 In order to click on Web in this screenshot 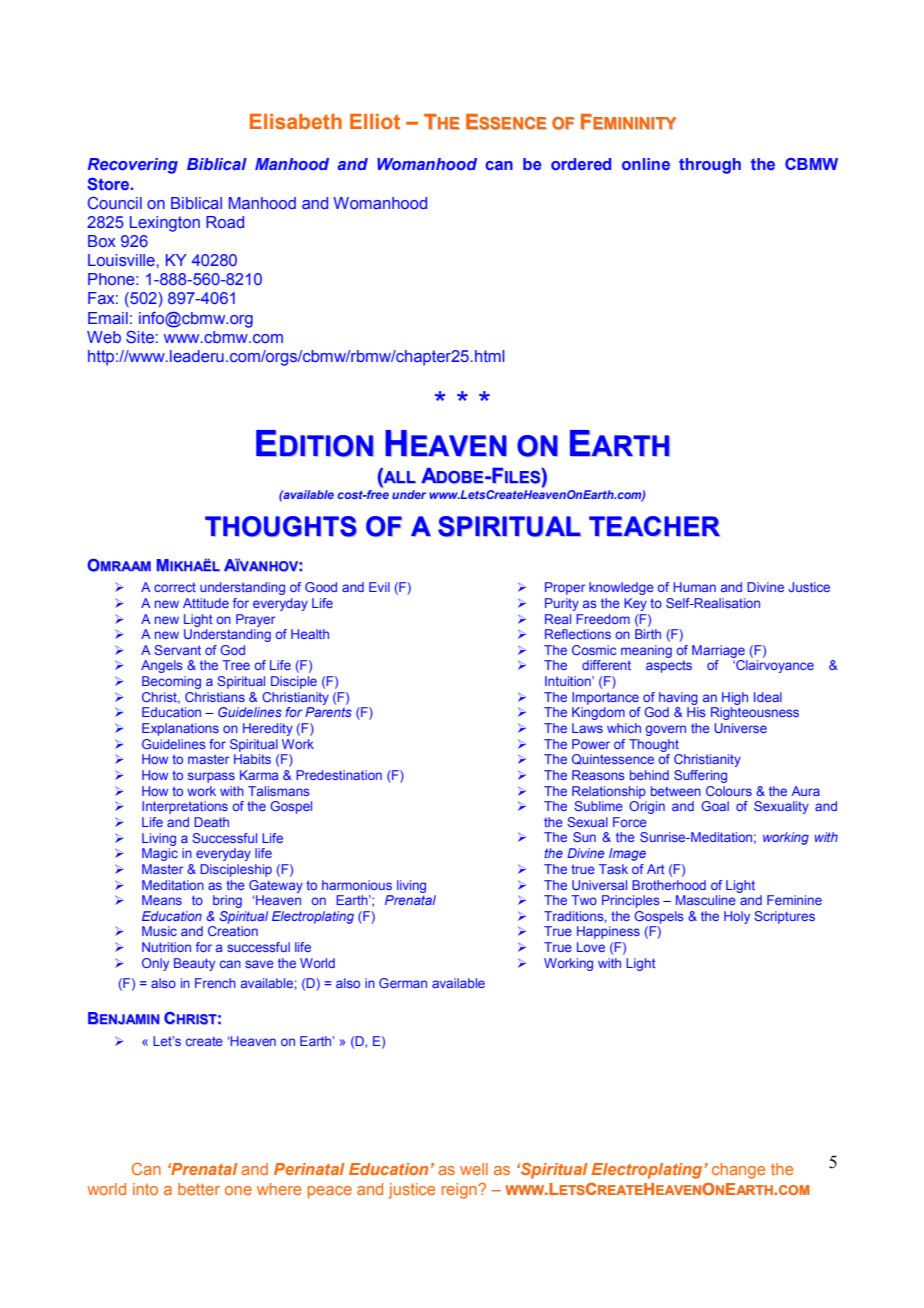, I will do `click(104, 337)`.
